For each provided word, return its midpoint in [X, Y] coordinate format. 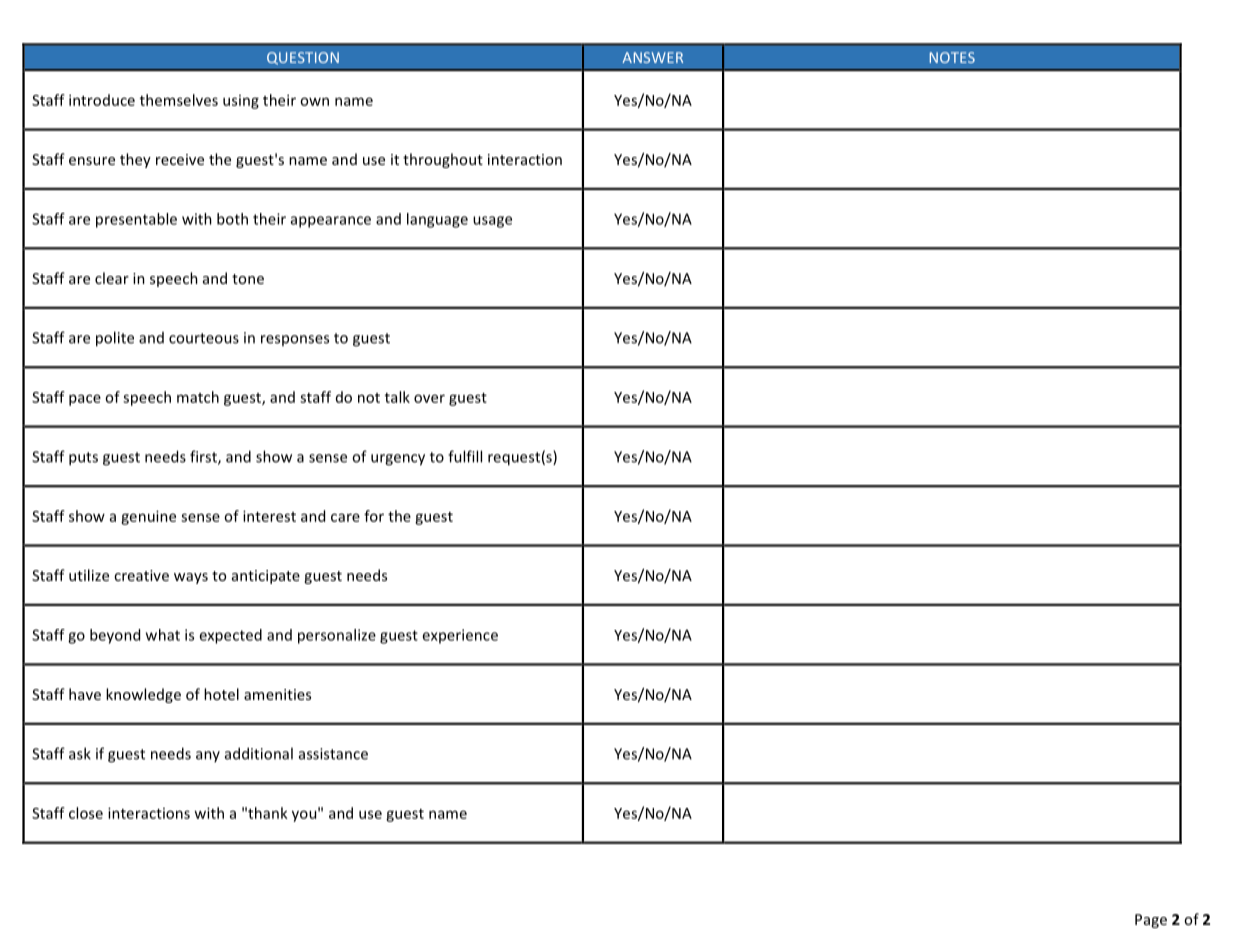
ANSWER [652, 57]
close [86, 813]
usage [492, 222]
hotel [221, 694]
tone [248, 279]
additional [259, 753]
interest [269, 516]
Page [1151, 921]
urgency [398, 460]
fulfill [465, 456]
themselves [179, 100]
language [437, 220]
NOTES [952, 57]
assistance [333, 754]
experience [460, 636]
